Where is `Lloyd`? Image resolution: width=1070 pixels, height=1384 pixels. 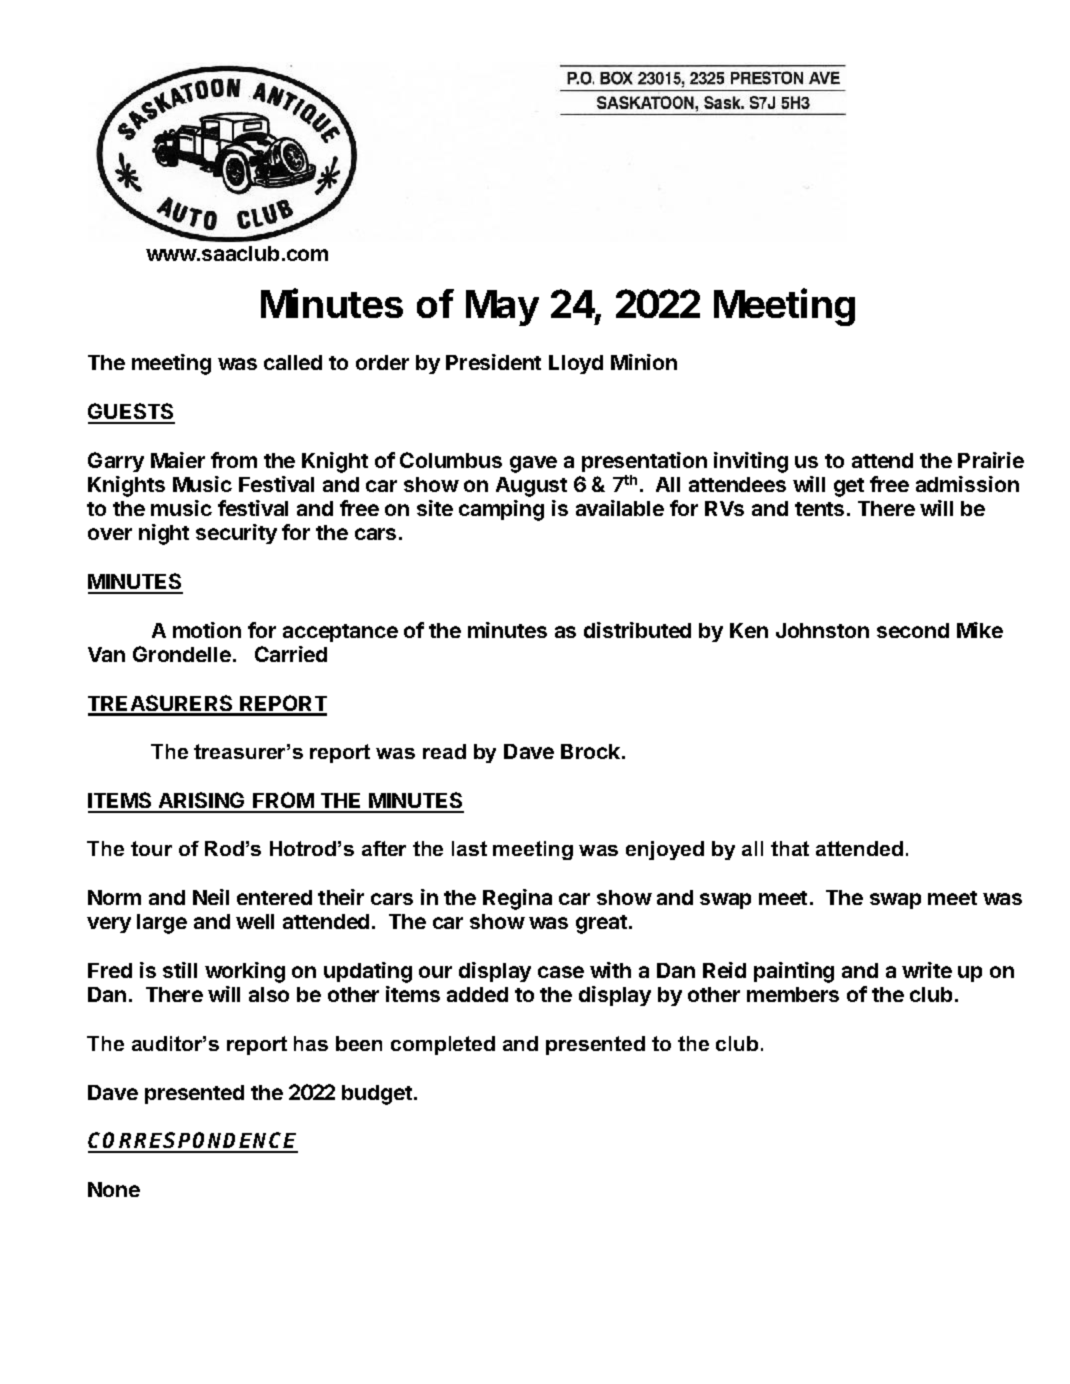 Lloyd is located at coordinates (576, 364).
